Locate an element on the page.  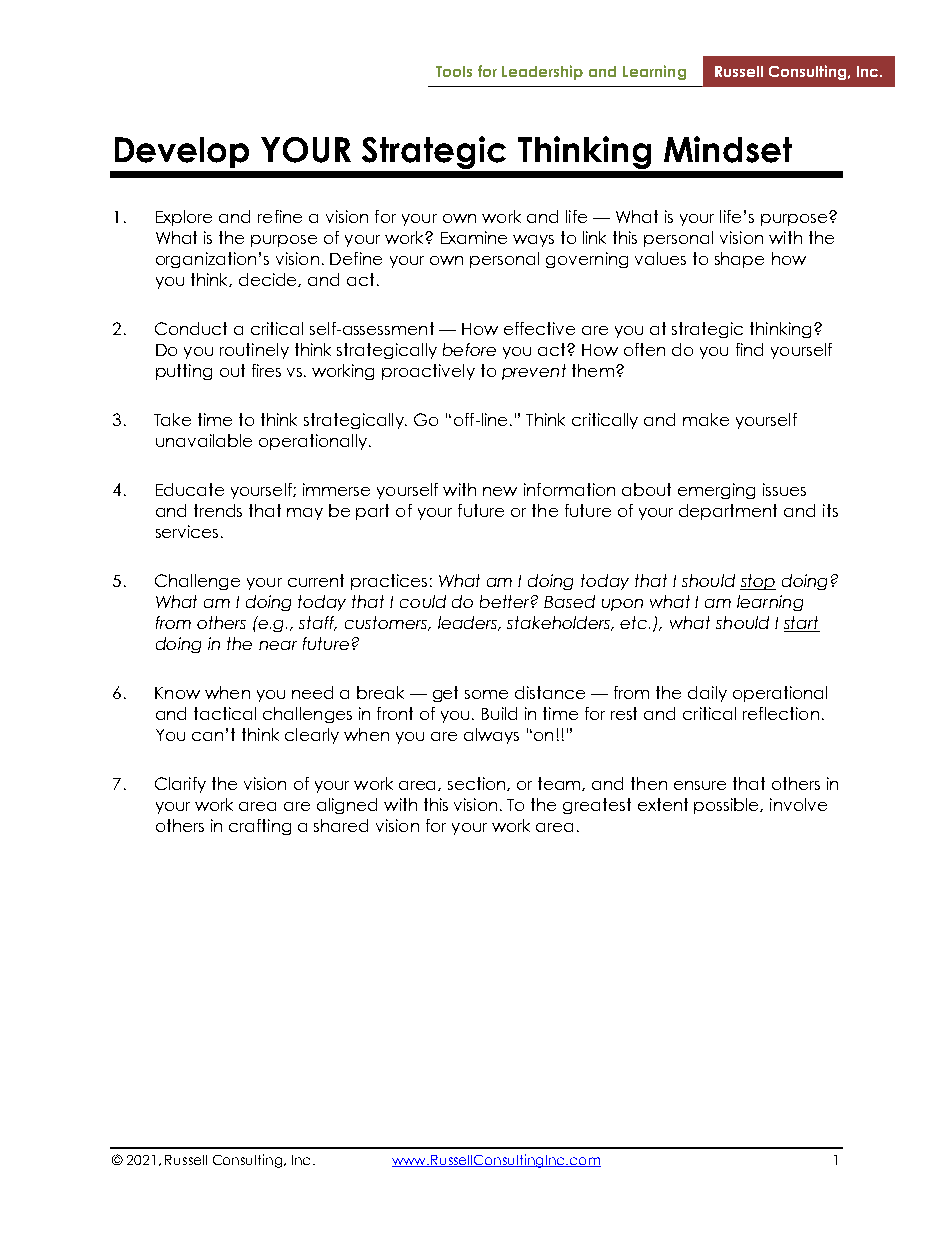
stop is located at coordinates (758, 582).
